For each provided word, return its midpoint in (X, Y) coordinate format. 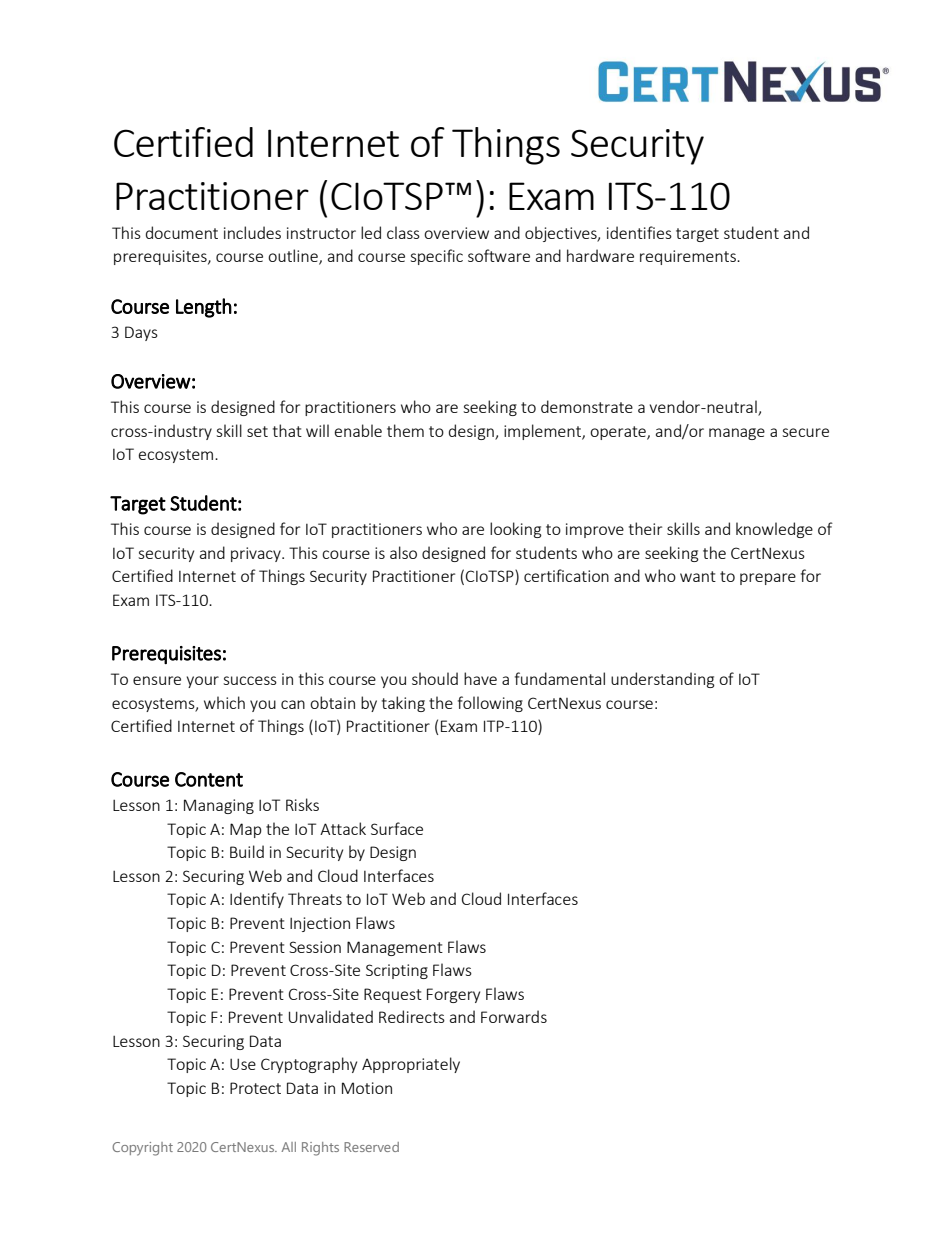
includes (252, 232)
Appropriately (411, 1065)
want (698, 576)
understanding (663, 680)
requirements (689, 257)
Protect (255, 1088)
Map (246, 830)
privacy (257, 554)
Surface (397, 828)
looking (516, 530)
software (499, 255)
